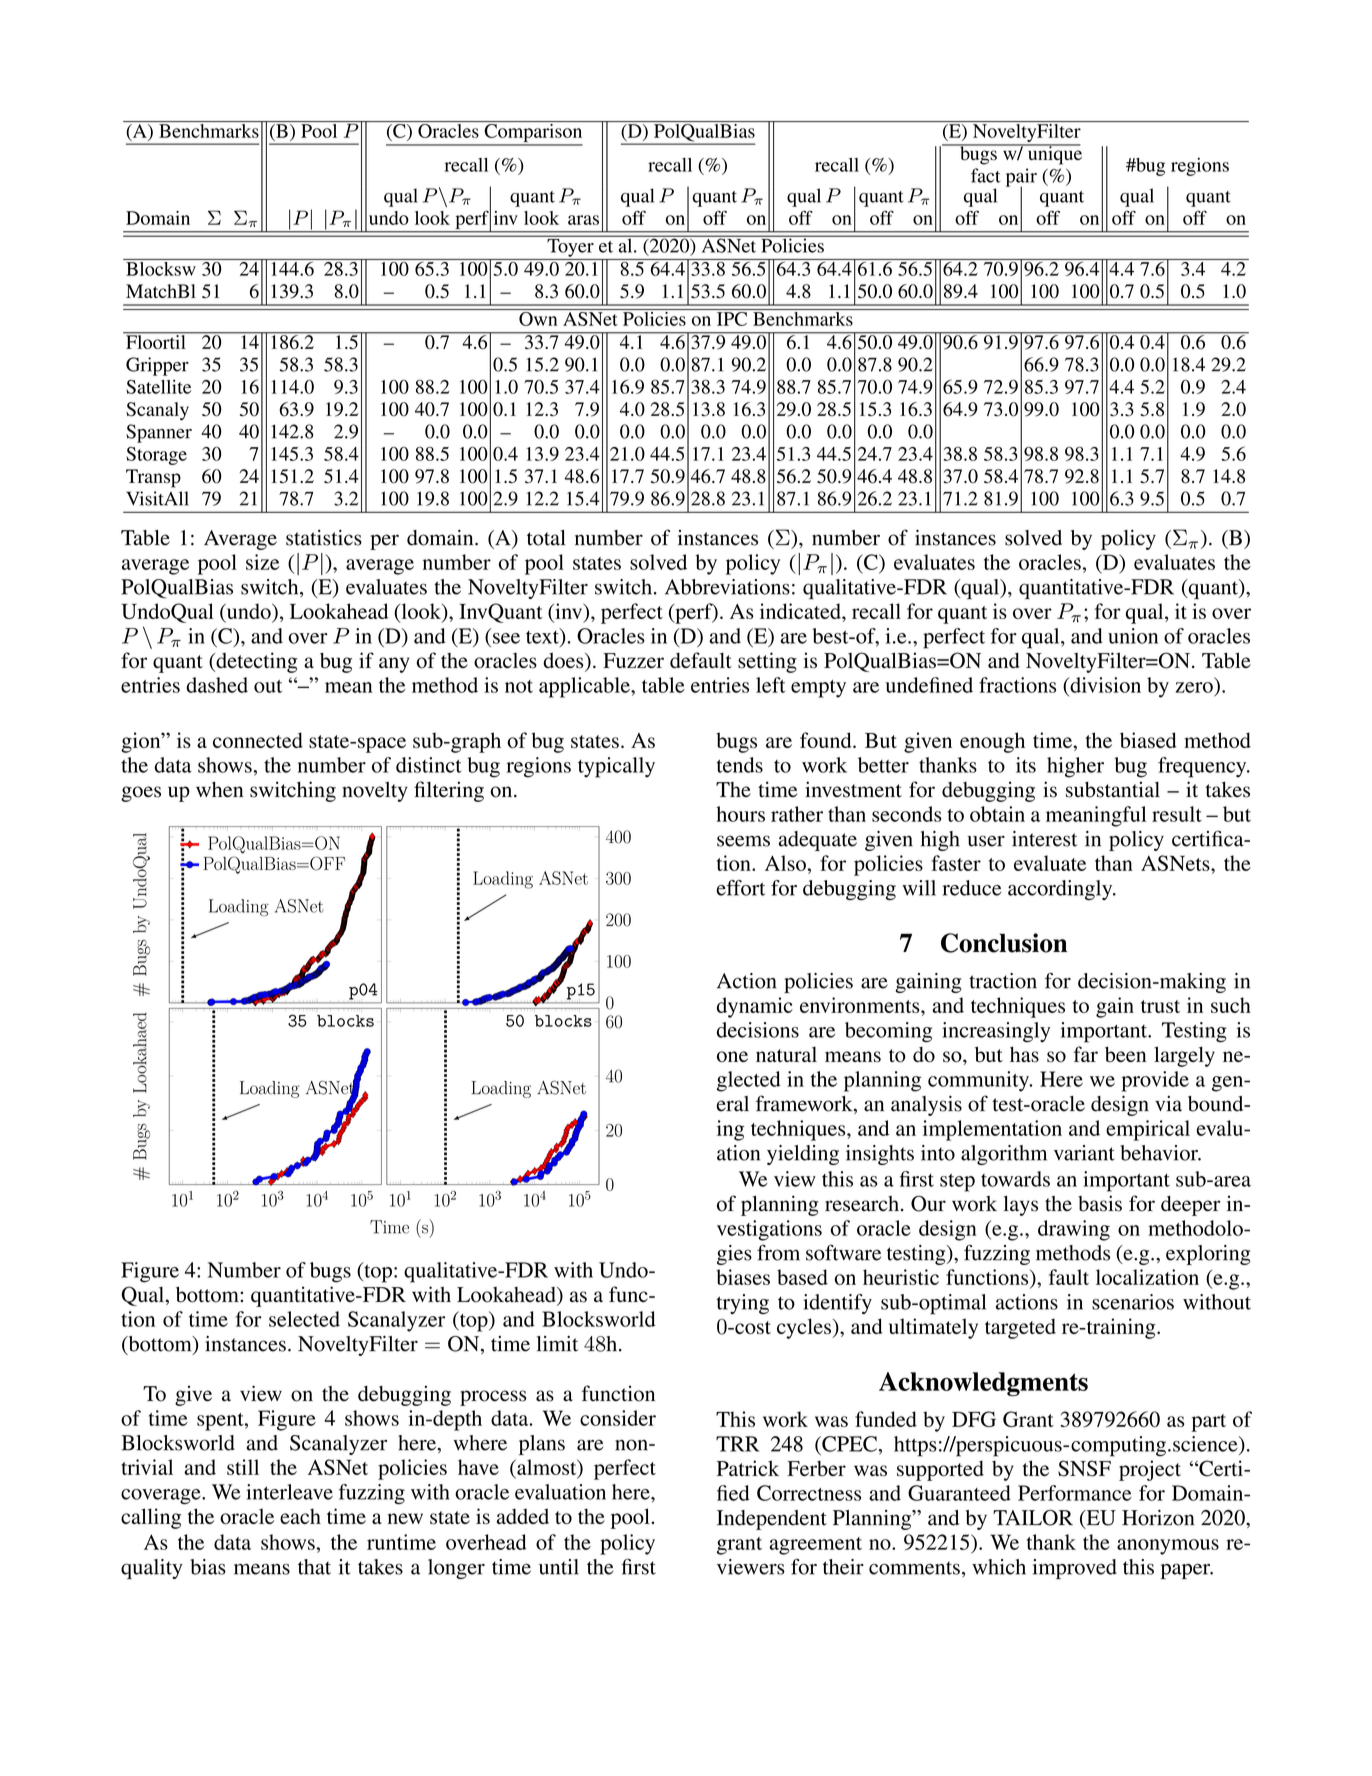 The height and width of the screenshot is (1776, 1372). What do you see at coordinates (157, 366) in the screenshot?
I see `Gripper` at bounding box center [157, 366].
